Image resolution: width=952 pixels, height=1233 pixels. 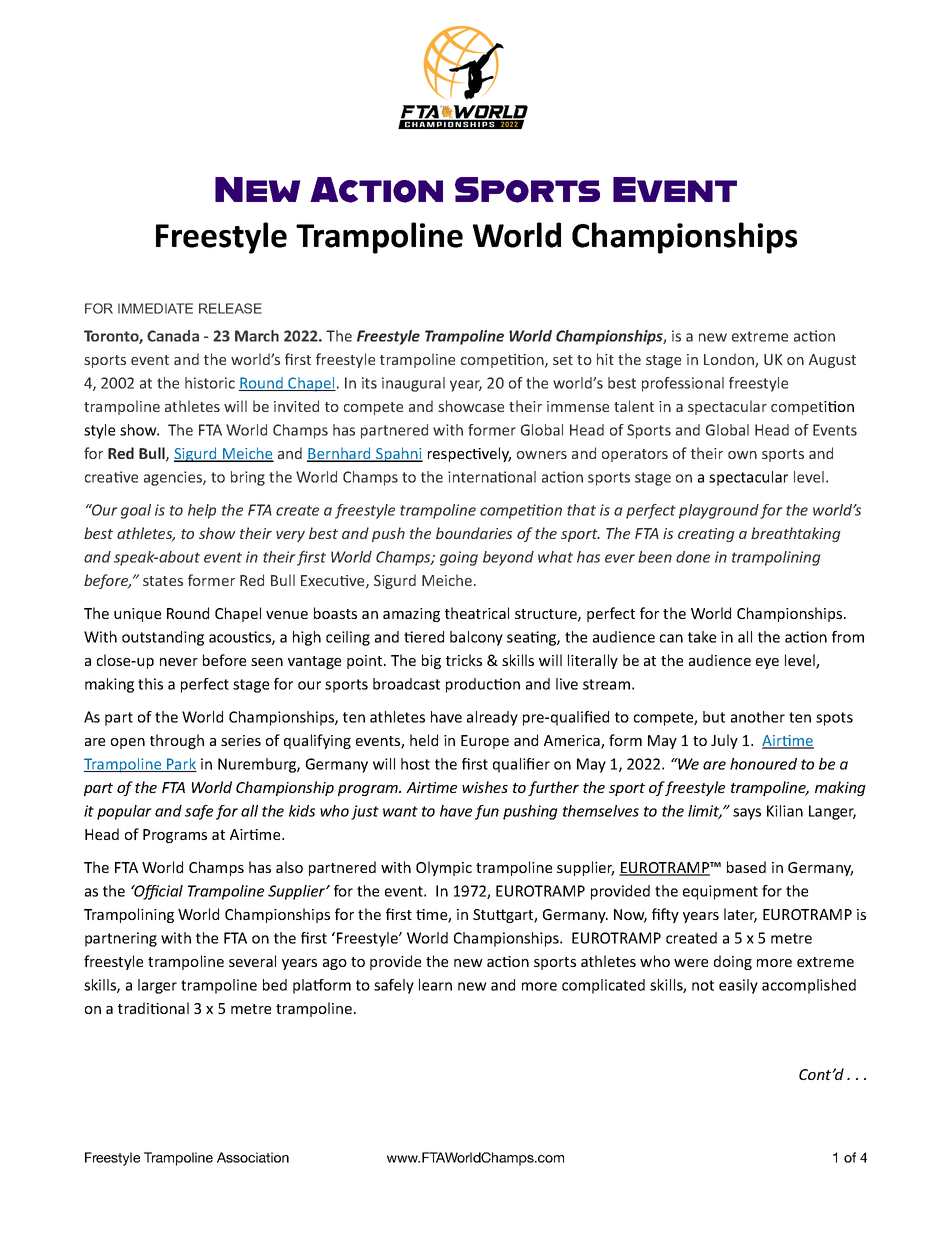 I want to click on London, so click(x=730, y=360).
